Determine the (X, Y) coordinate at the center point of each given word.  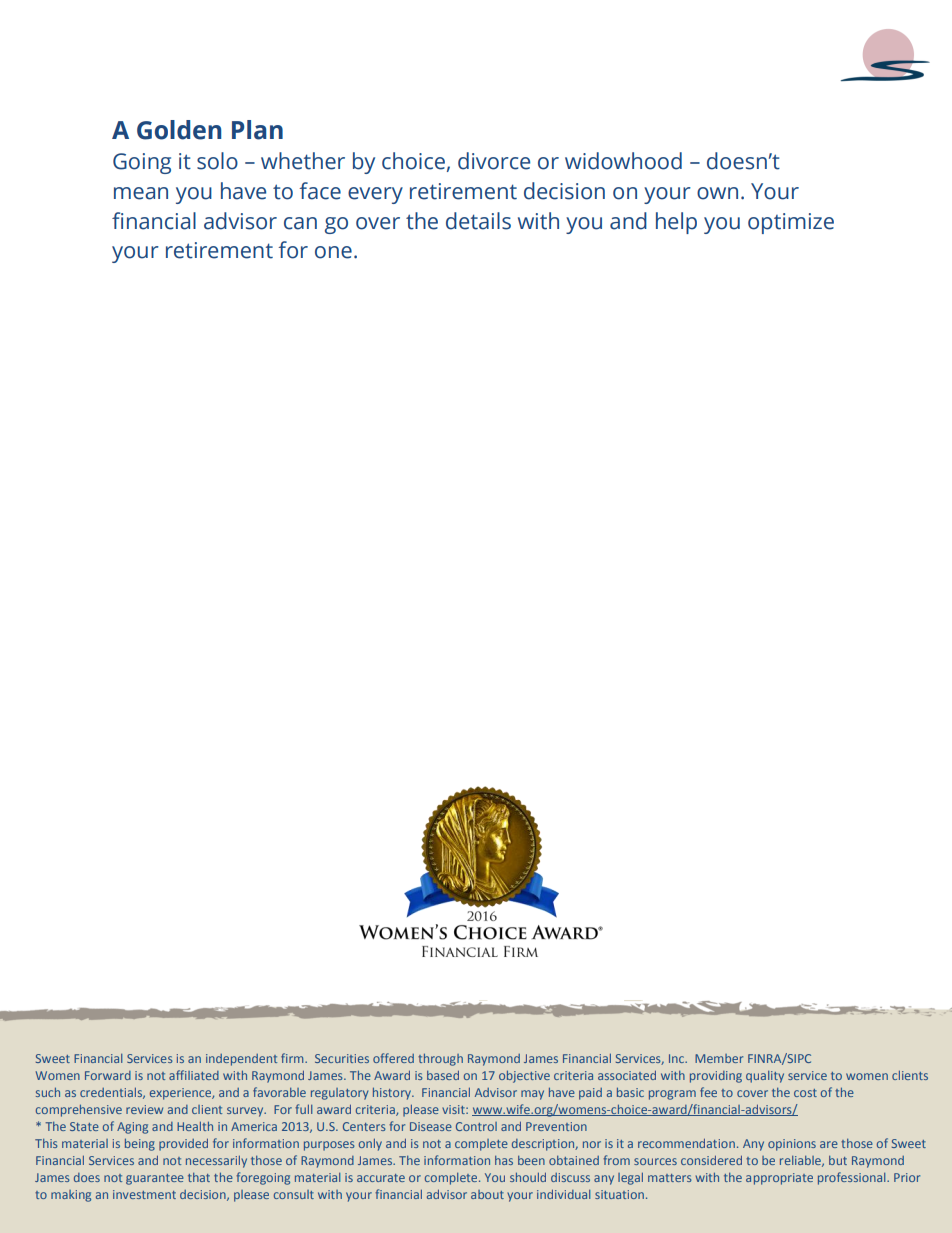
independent (241, 1060)
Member (719, 1058)
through (440, 1059)
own (717, 193)
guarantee (155, 1179)
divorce (494, 161)
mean (141, 193)
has (504, 1160)
